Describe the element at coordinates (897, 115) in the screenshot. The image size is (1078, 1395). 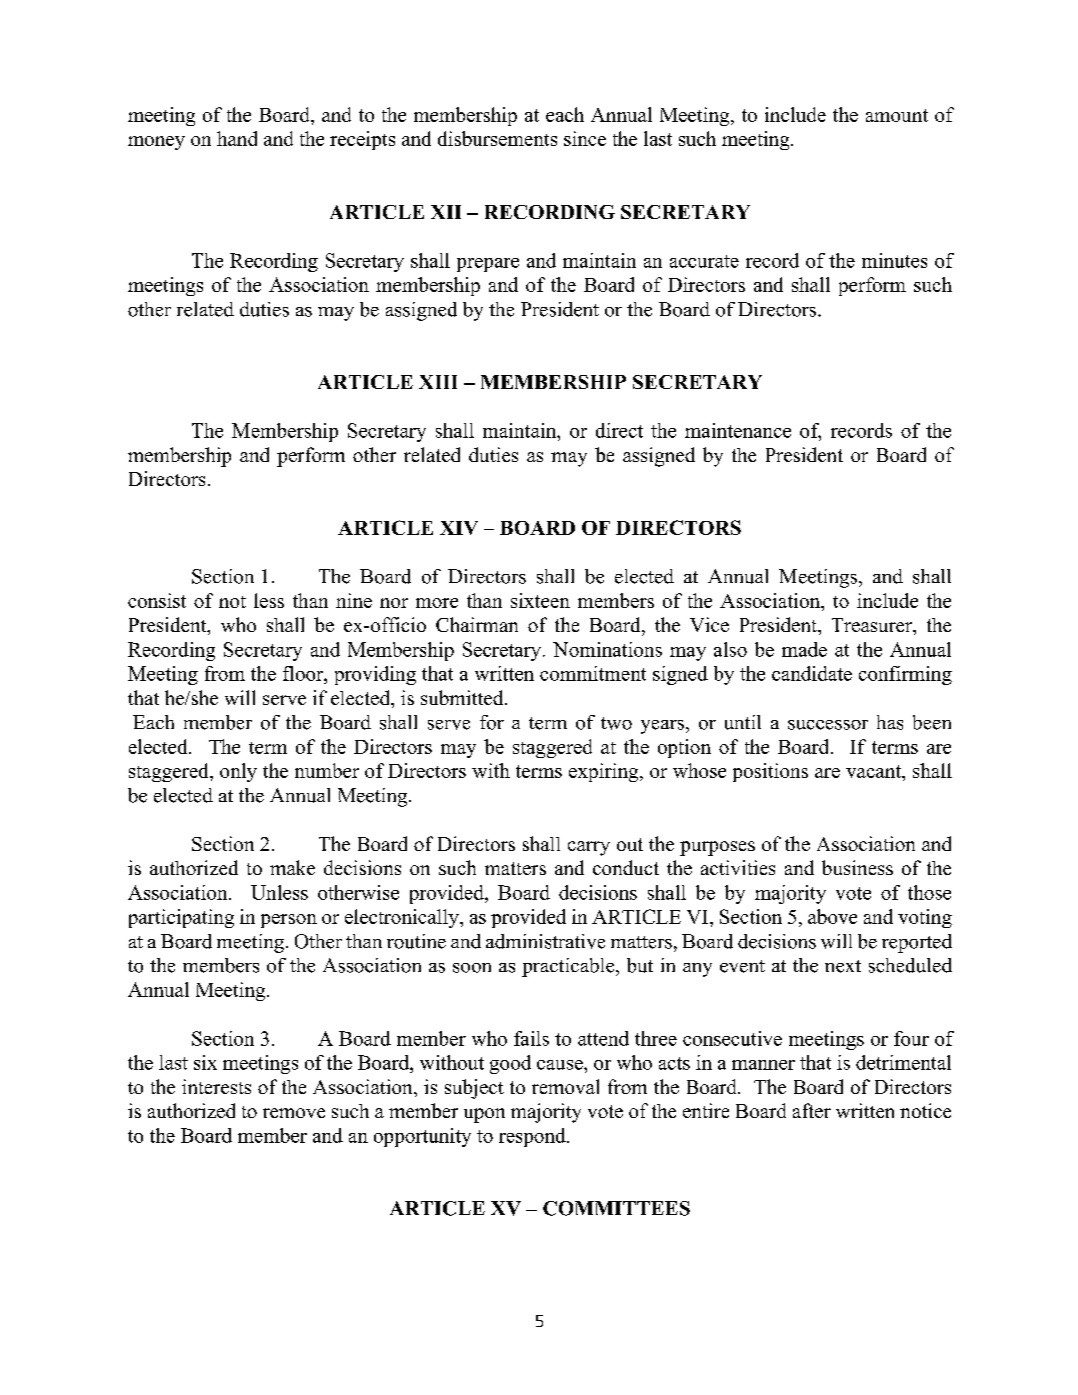
I see `amount` at that location.
